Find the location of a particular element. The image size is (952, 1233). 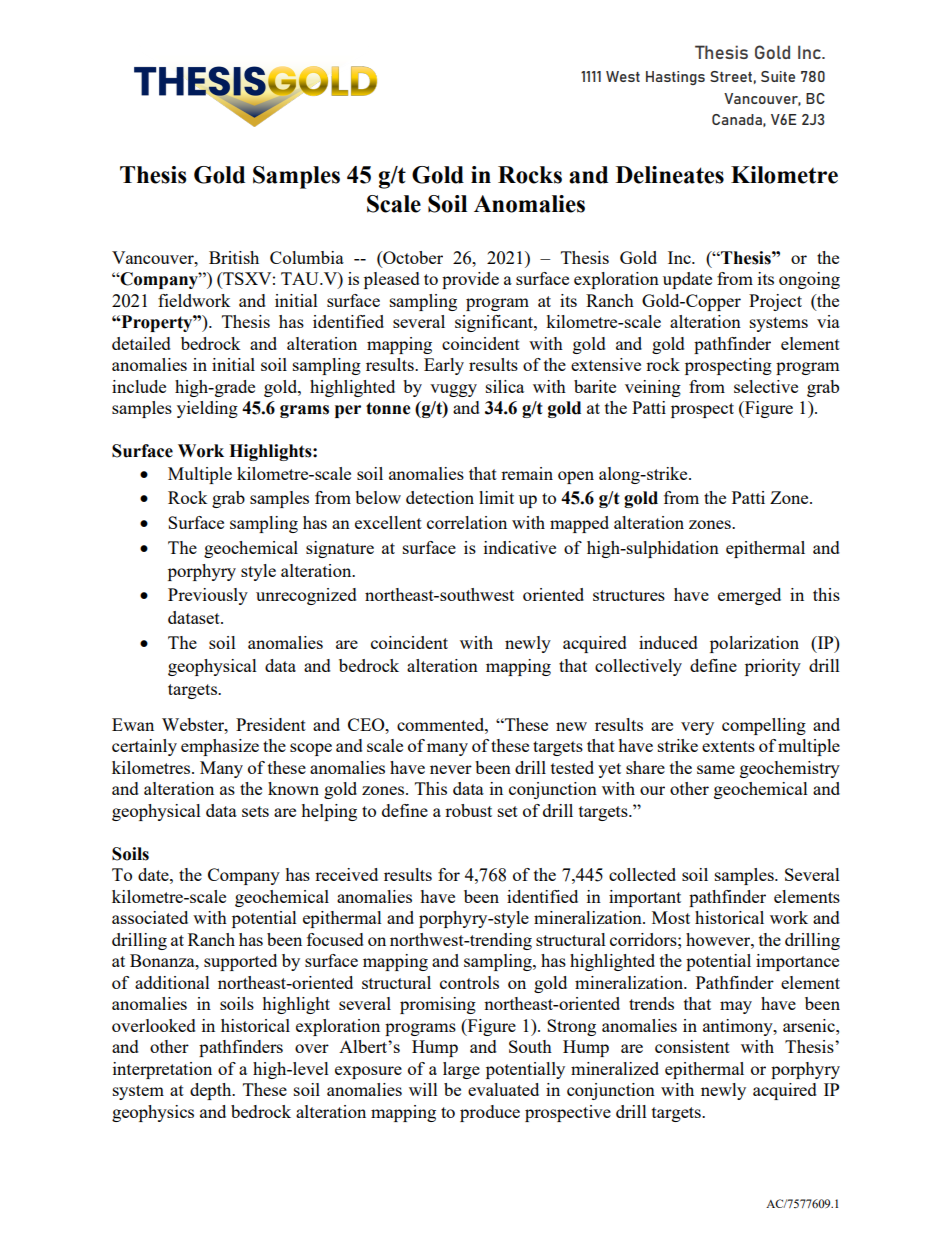

evaluated is located at coordinates (503, 1089).
